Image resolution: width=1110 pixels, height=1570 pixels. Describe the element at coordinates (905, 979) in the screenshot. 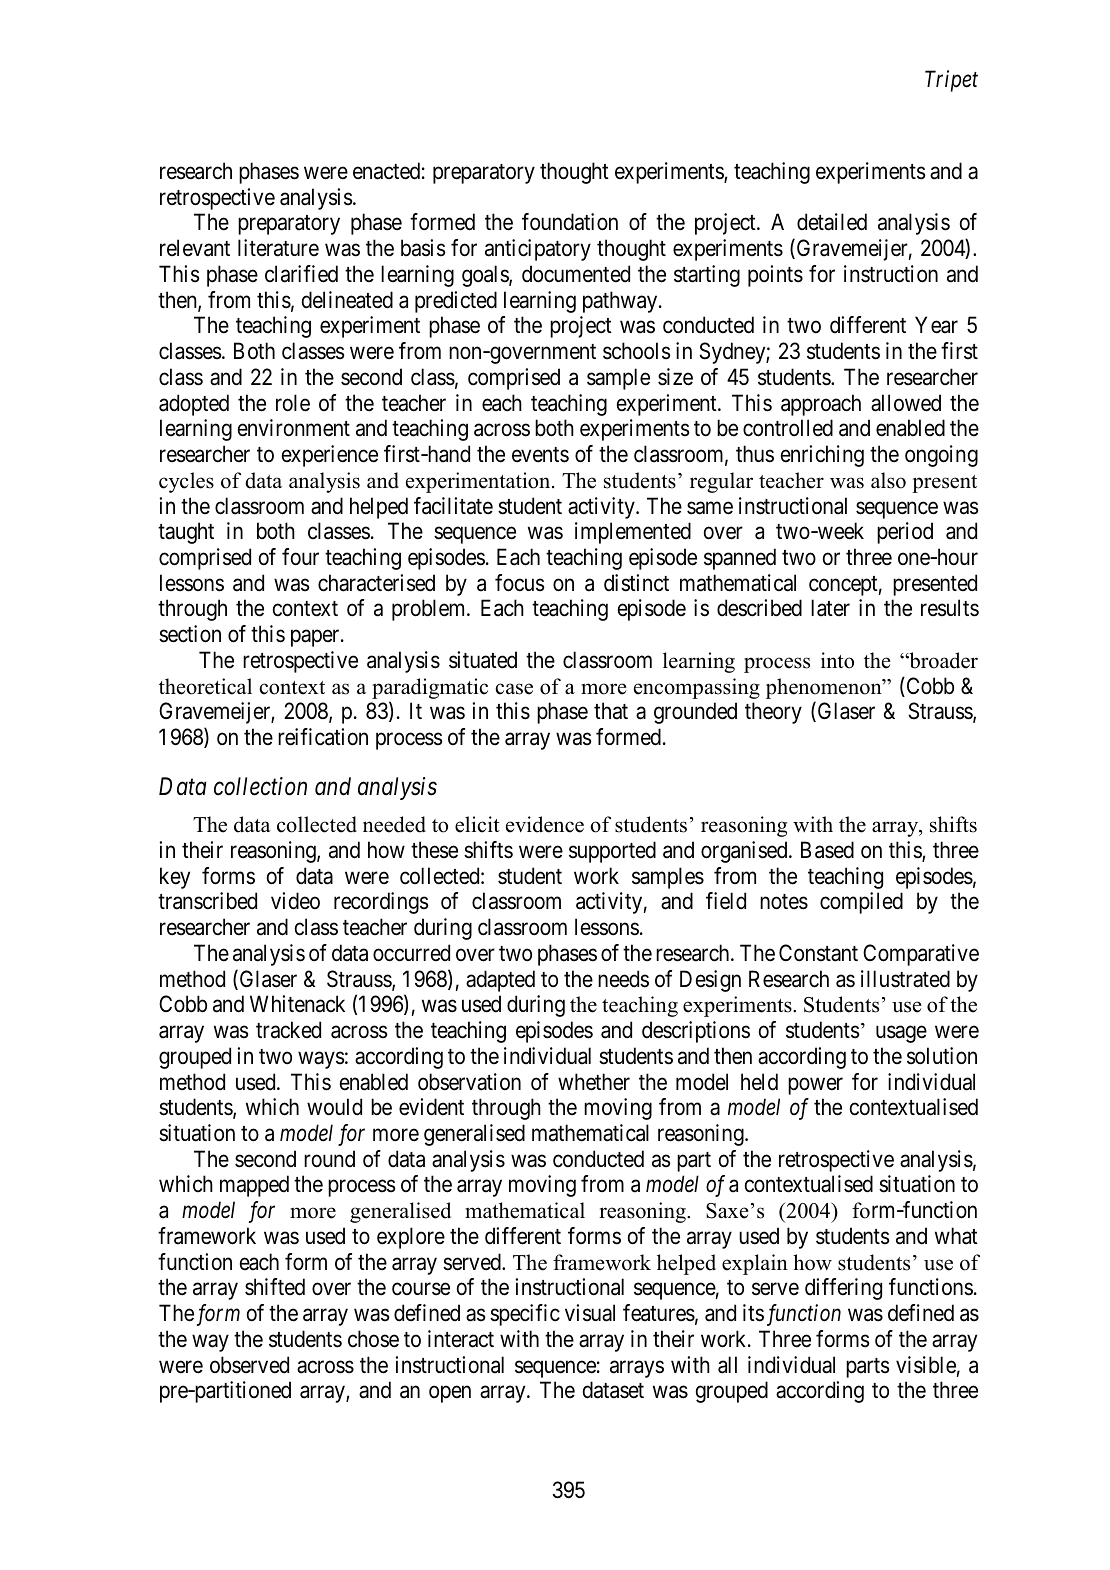

I see `illustrated` at that location.
